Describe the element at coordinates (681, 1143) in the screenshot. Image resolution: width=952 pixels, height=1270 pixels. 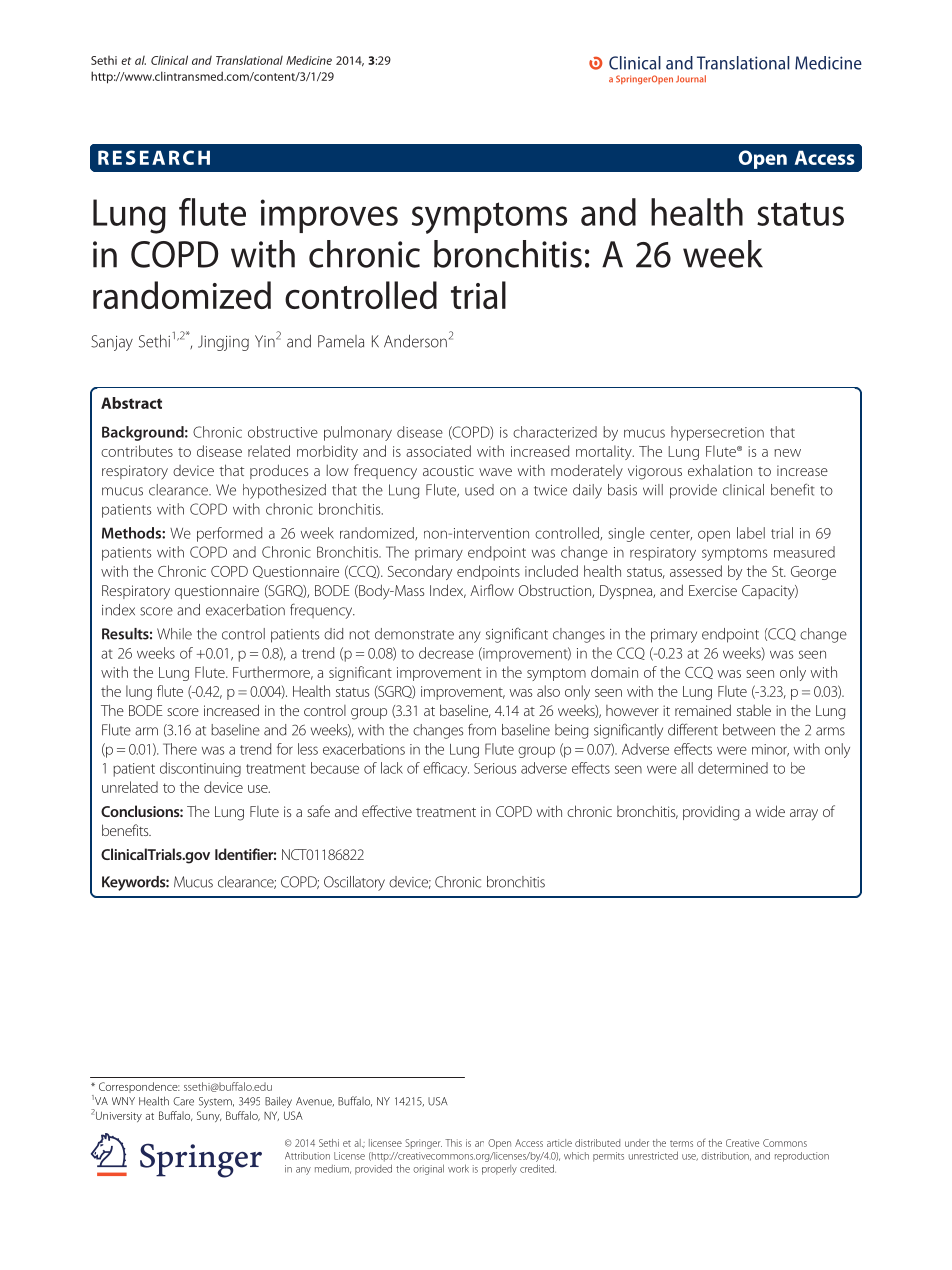
I see `terms` at that location.
